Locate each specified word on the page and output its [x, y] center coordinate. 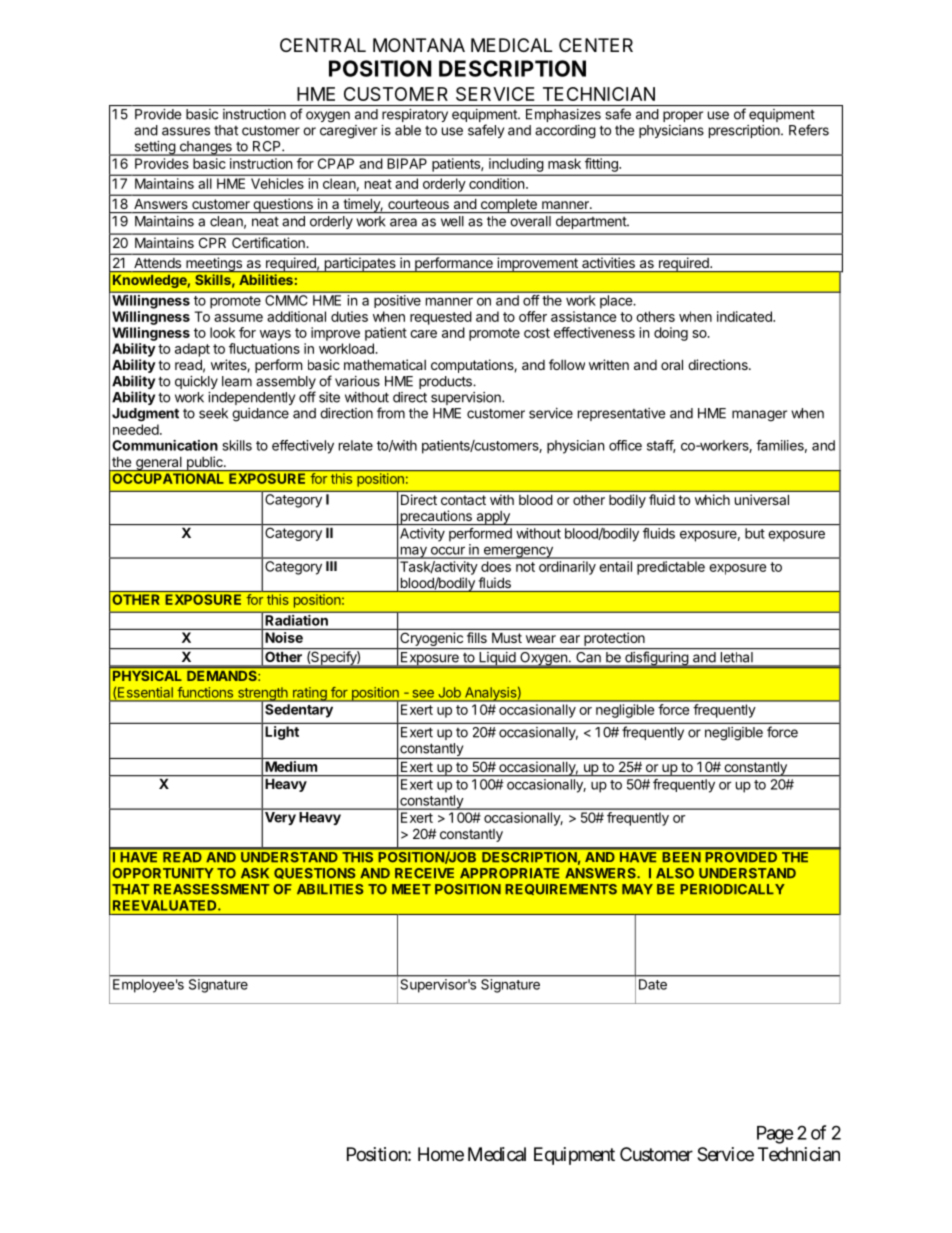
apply [493, 518]
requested [441, 318]
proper [683, 116]
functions [205, 692]
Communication [165, 445]
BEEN [682, 857]
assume [238, 318]
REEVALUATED [166, 905]
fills [477, 637]
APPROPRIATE [509, 873]
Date [653, 984]
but [755, 533]
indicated [745, 316]
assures [186, 131]
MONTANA [419, 45]
